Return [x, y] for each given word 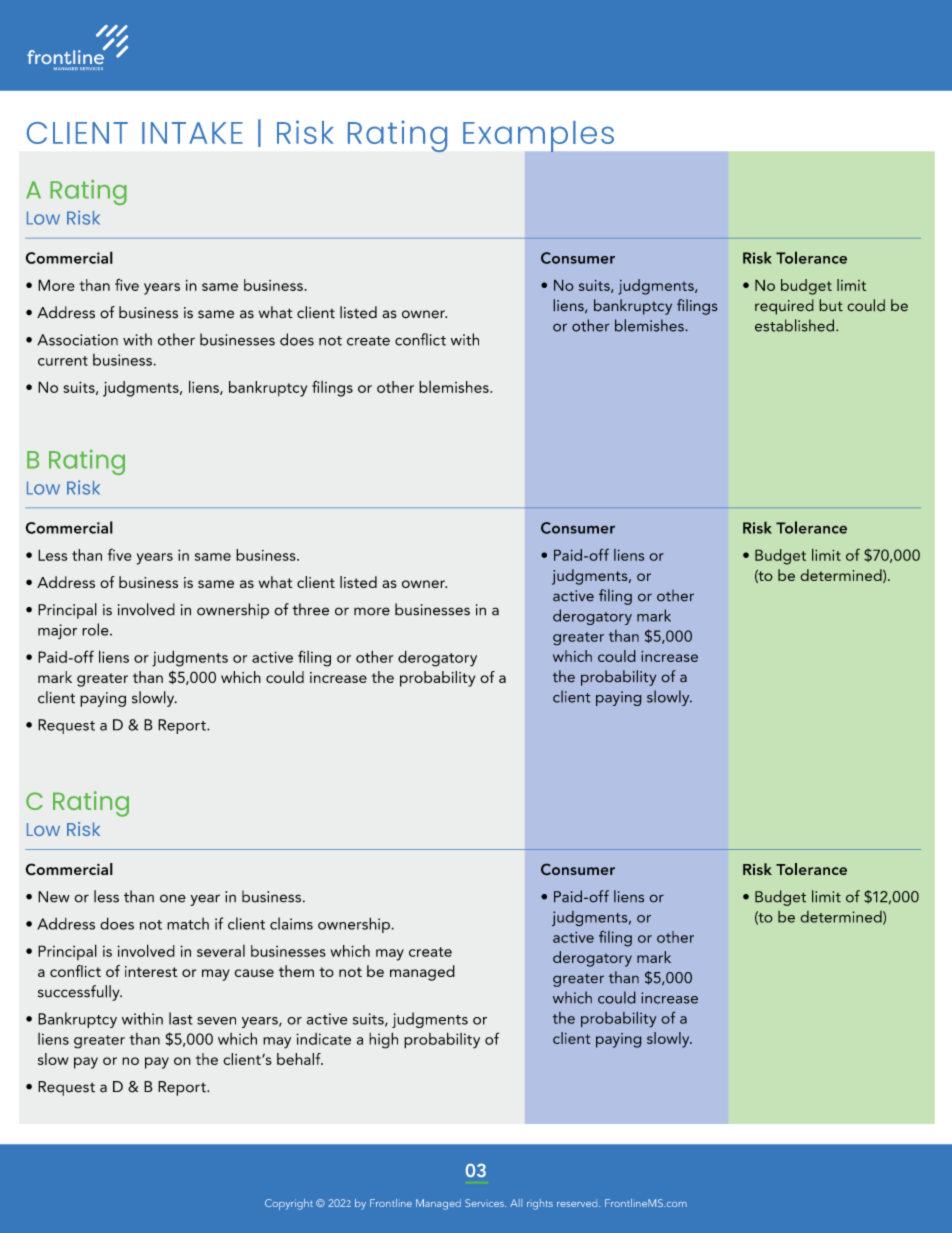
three [310, 609]
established [796, 325]
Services [485, 1203]
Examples [538, 136]
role [96, 629]
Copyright [289, 1204]
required [784, 307]
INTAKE [192, 133]
